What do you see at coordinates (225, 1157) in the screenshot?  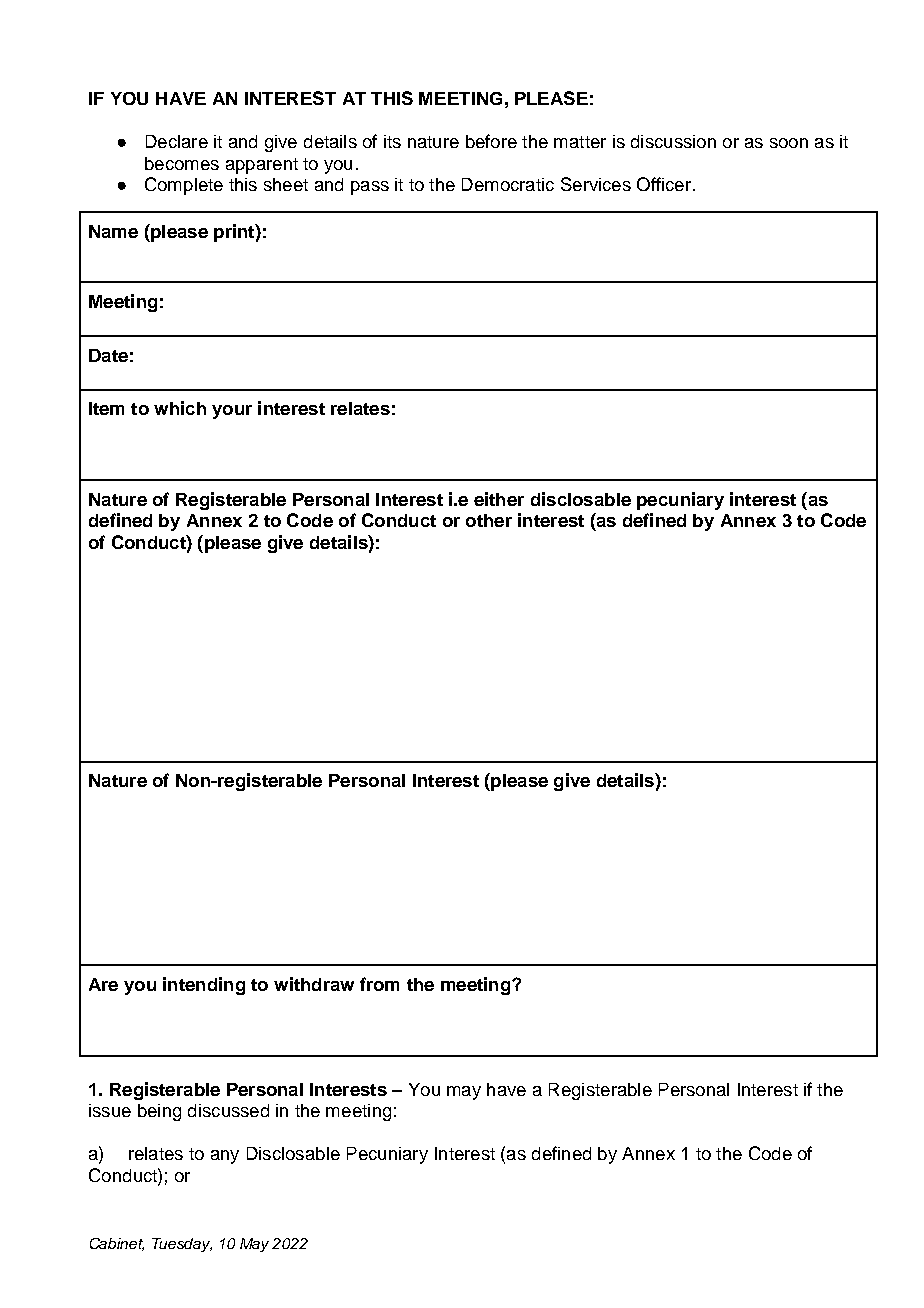 I see `any` at bounding box center [225, 1157].
